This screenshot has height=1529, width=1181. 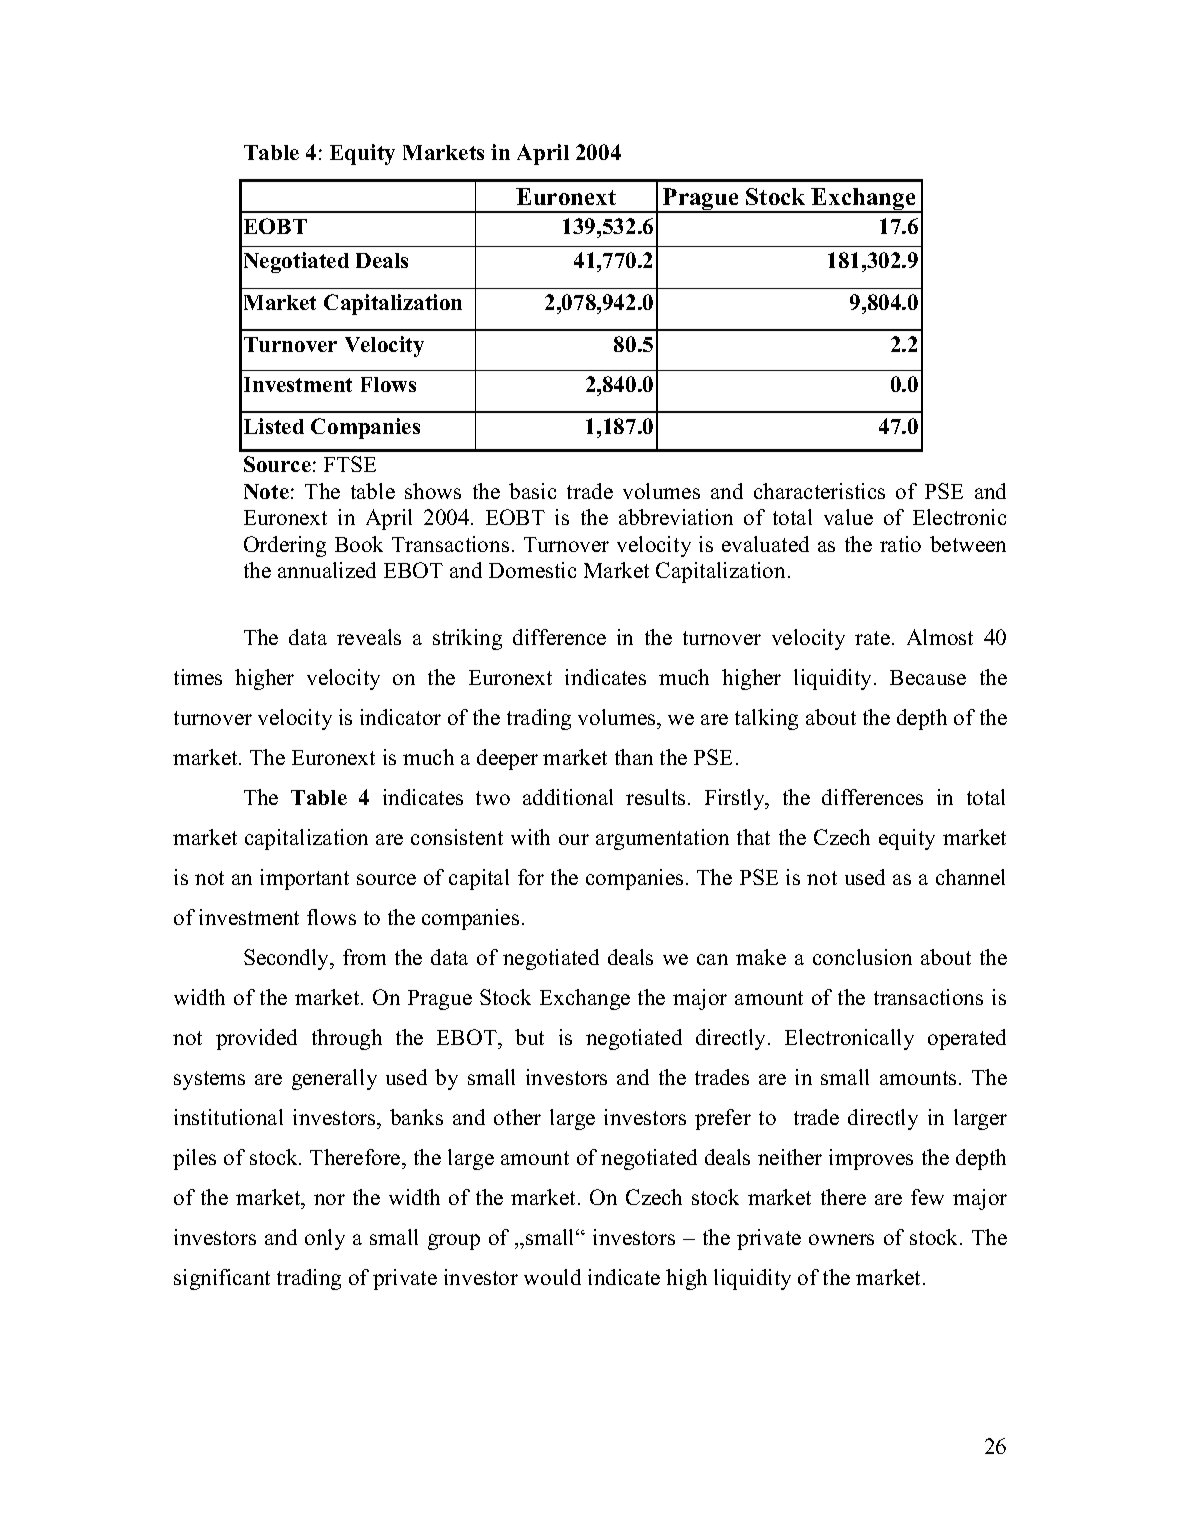 I want to click on Note, so click(x=266, y=491).
